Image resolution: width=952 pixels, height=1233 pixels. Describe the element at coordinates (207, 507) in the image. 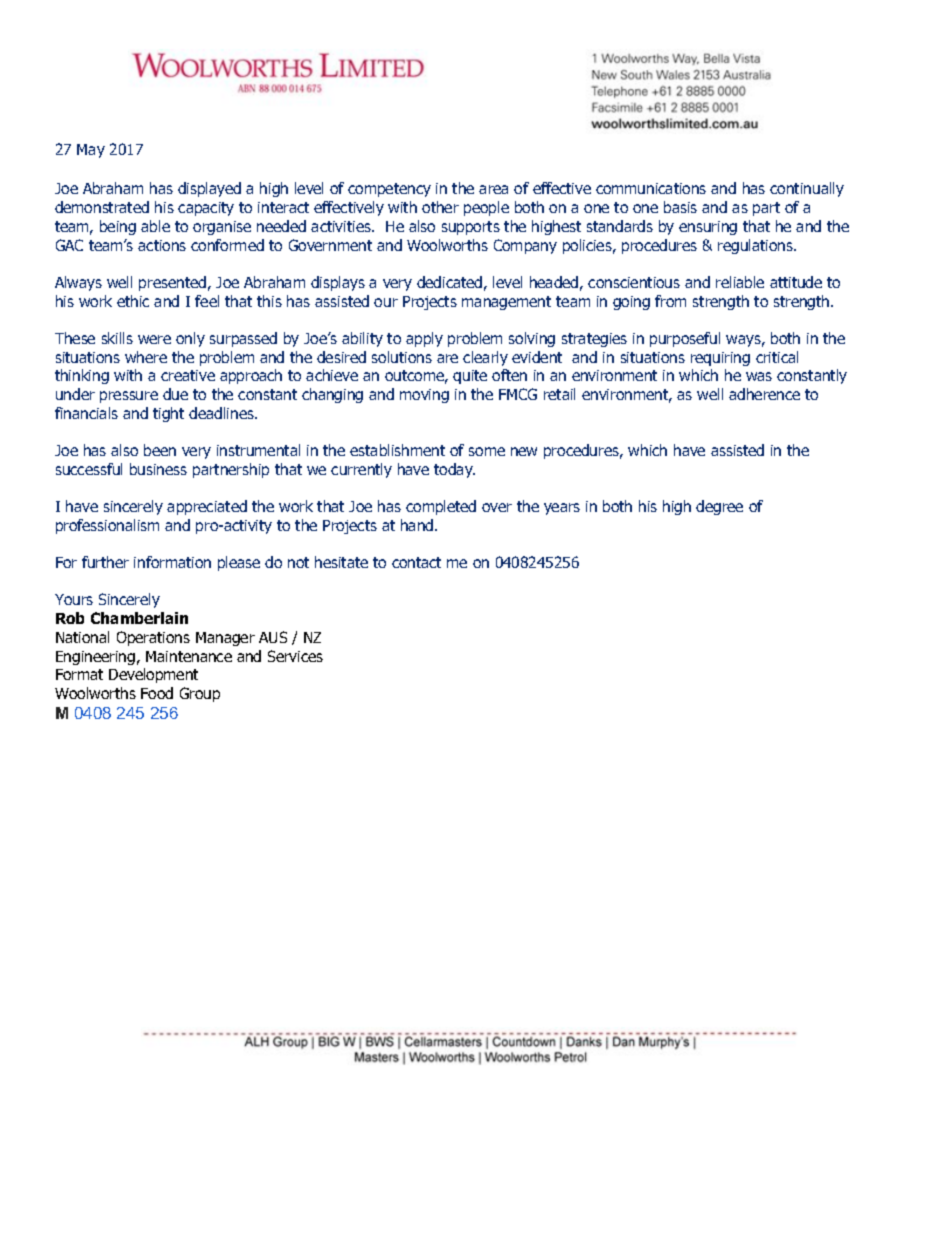

I see `appreciated` at that location.
